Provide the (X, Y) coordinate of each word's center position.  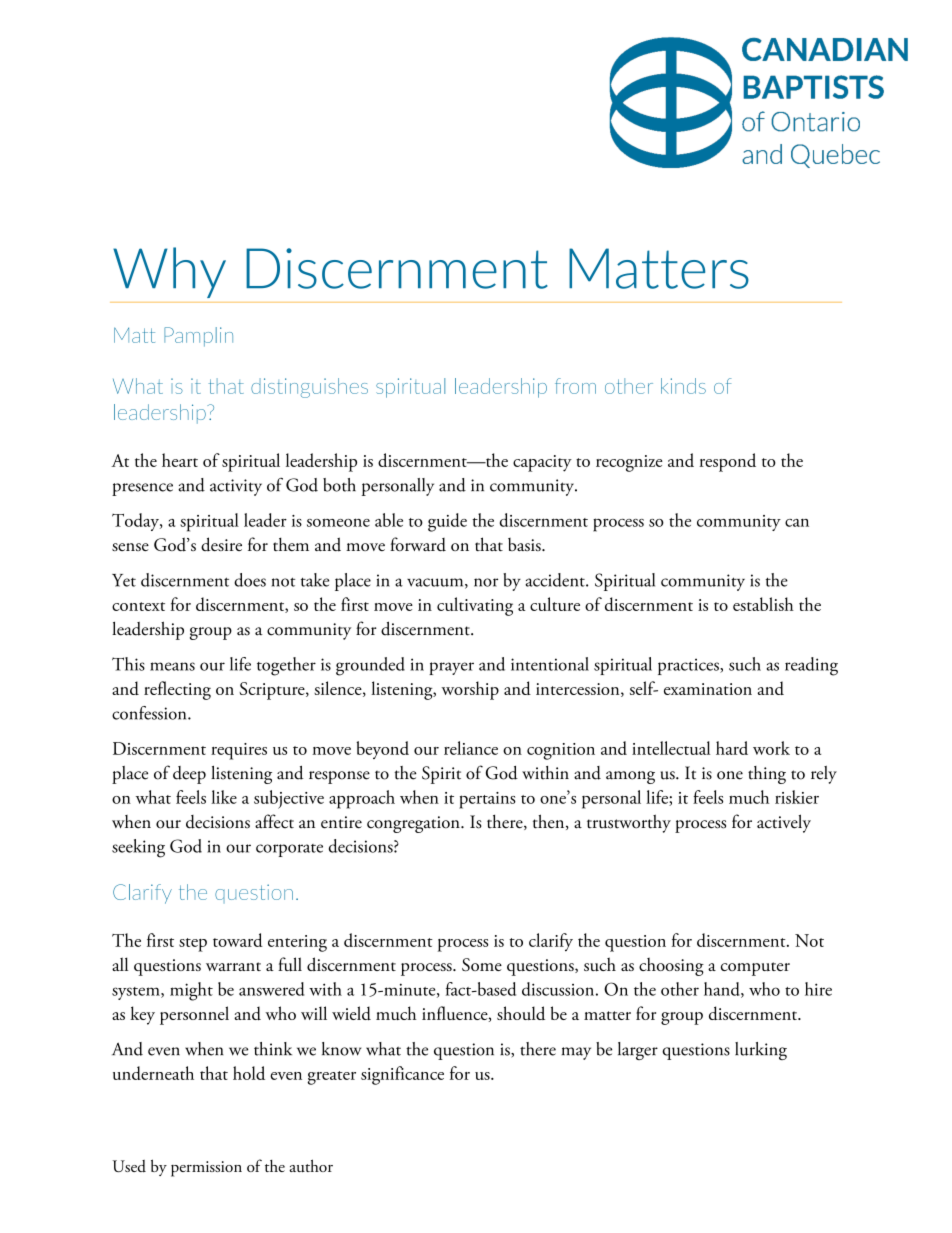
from (575, 386)
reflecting (177, 690)
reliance (471, 748)
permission (206, 1169)
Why (169, 272)
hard (732, 748)
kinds (683, 386)
